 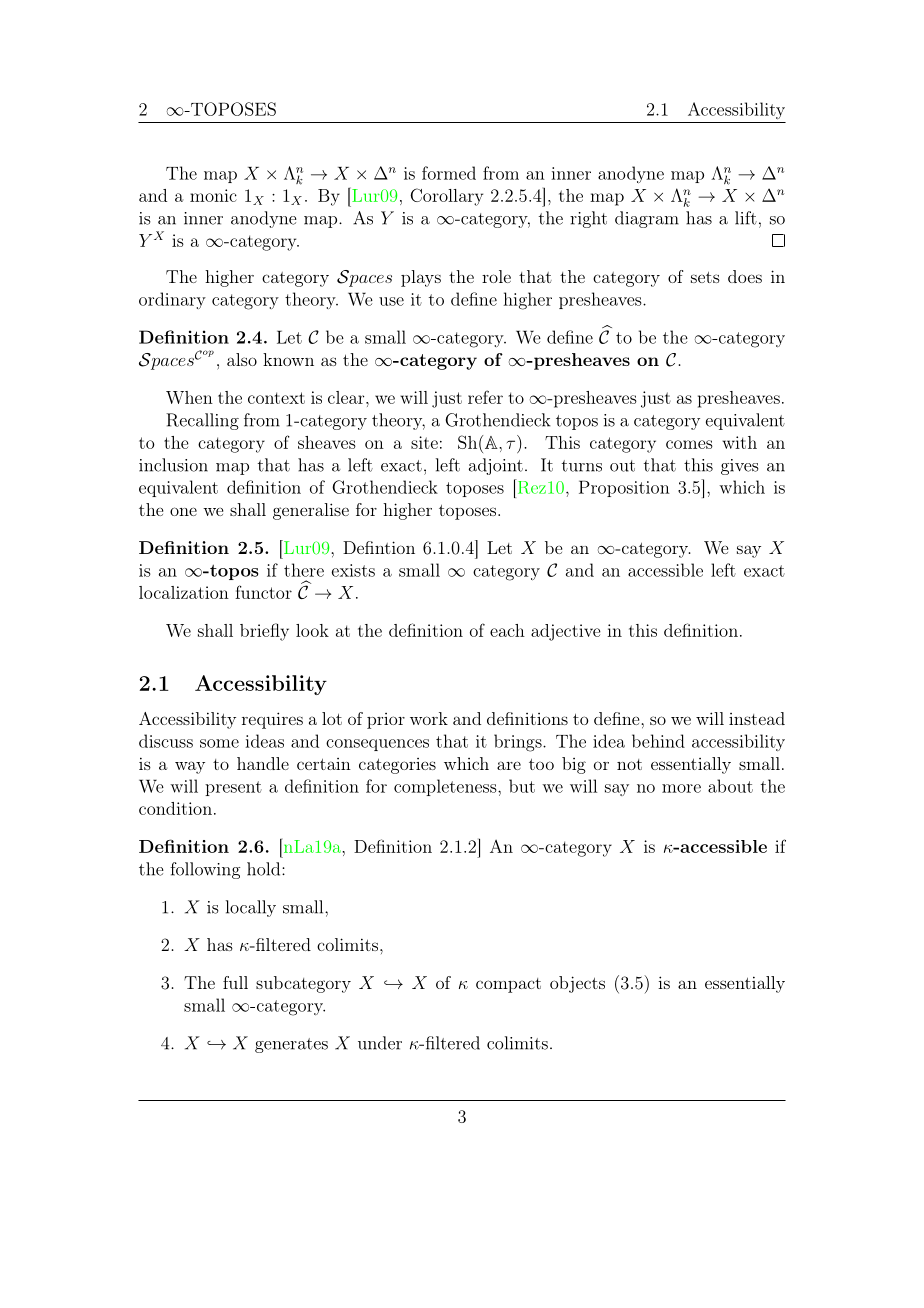 I want to click on adjoint, so click(x=496, y=466).
